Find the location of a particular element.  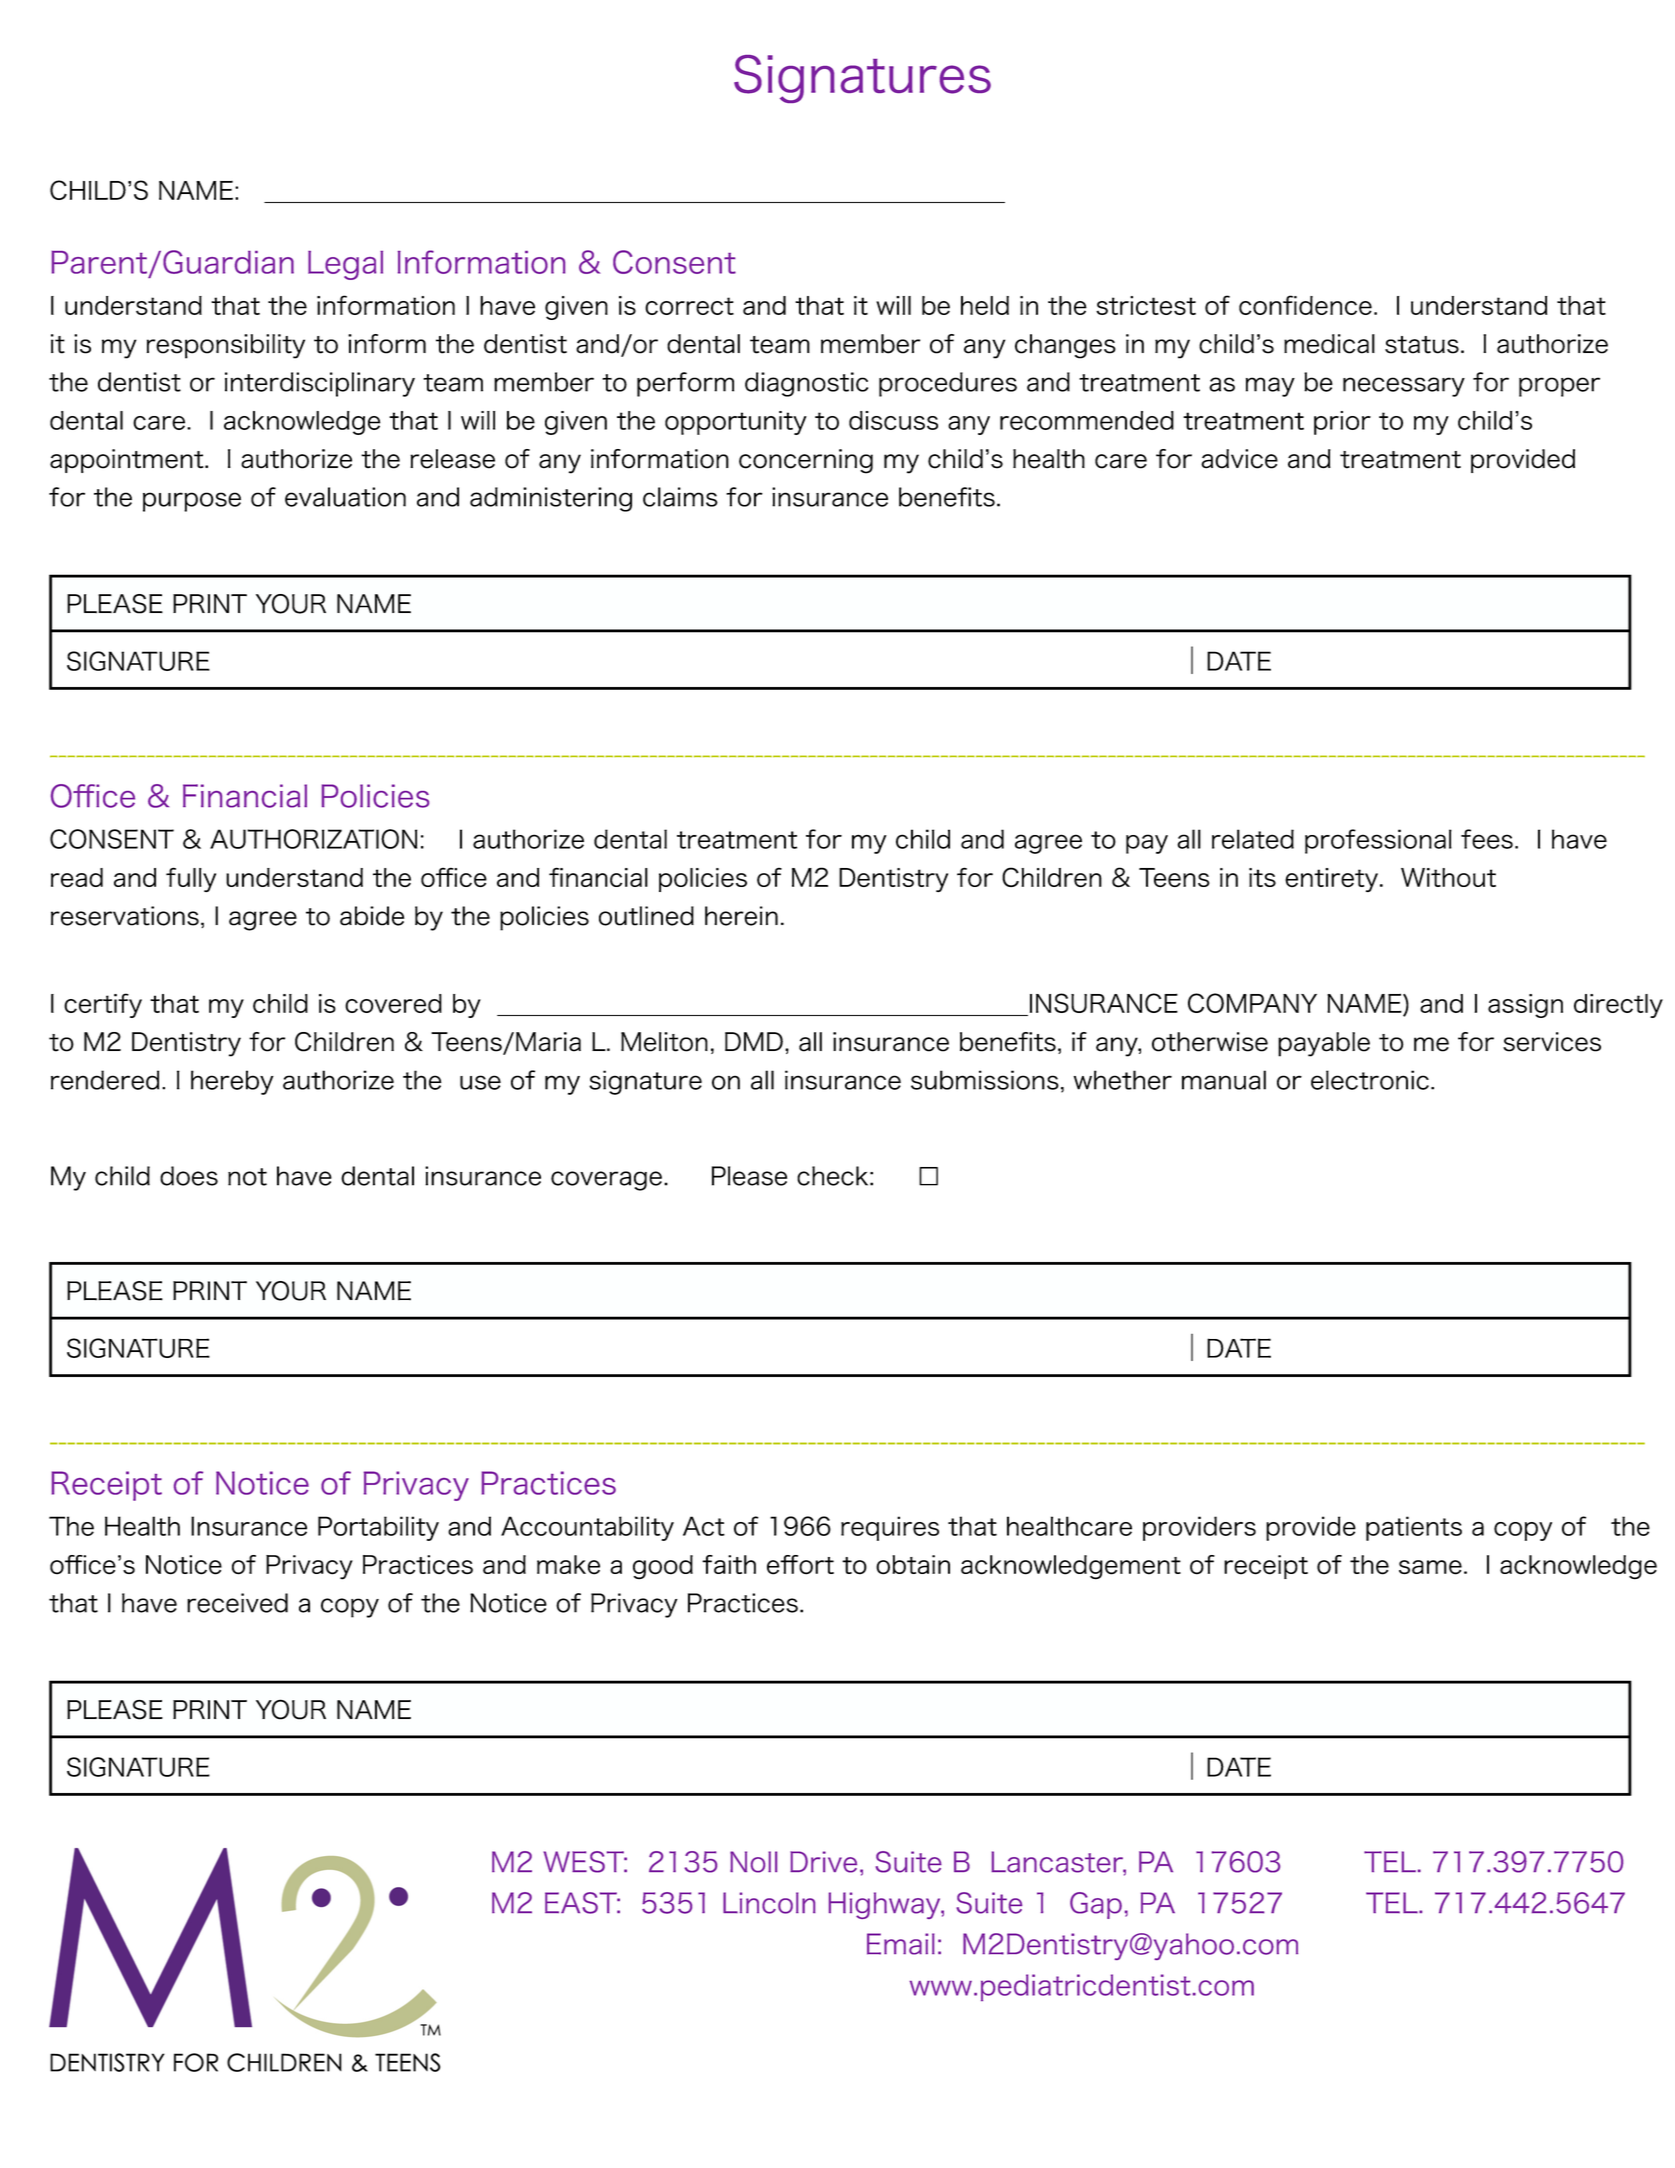

Gap is located at coordinates (1096, 1905).
